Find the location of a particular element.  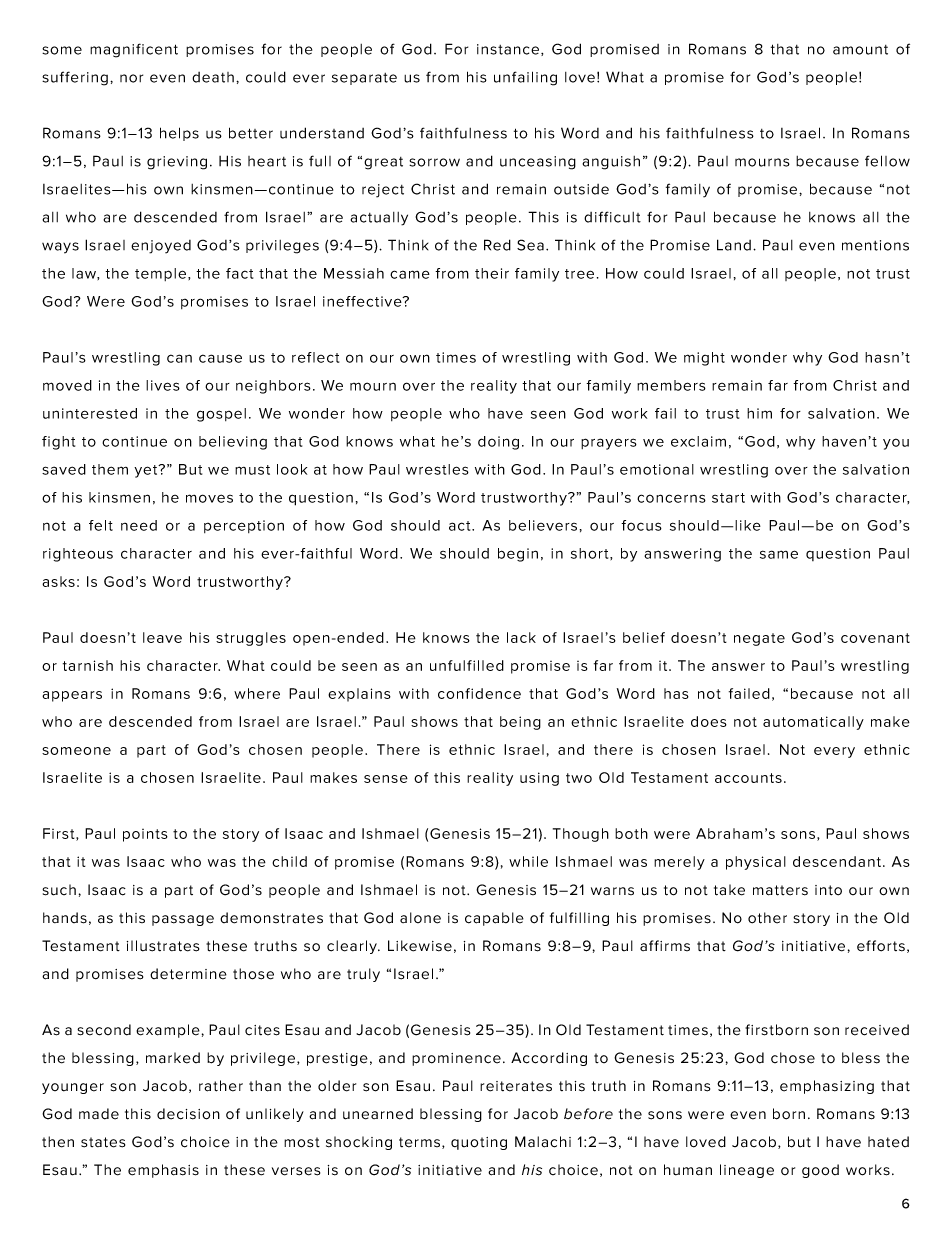

nor is located at coordinates (131, 78).
